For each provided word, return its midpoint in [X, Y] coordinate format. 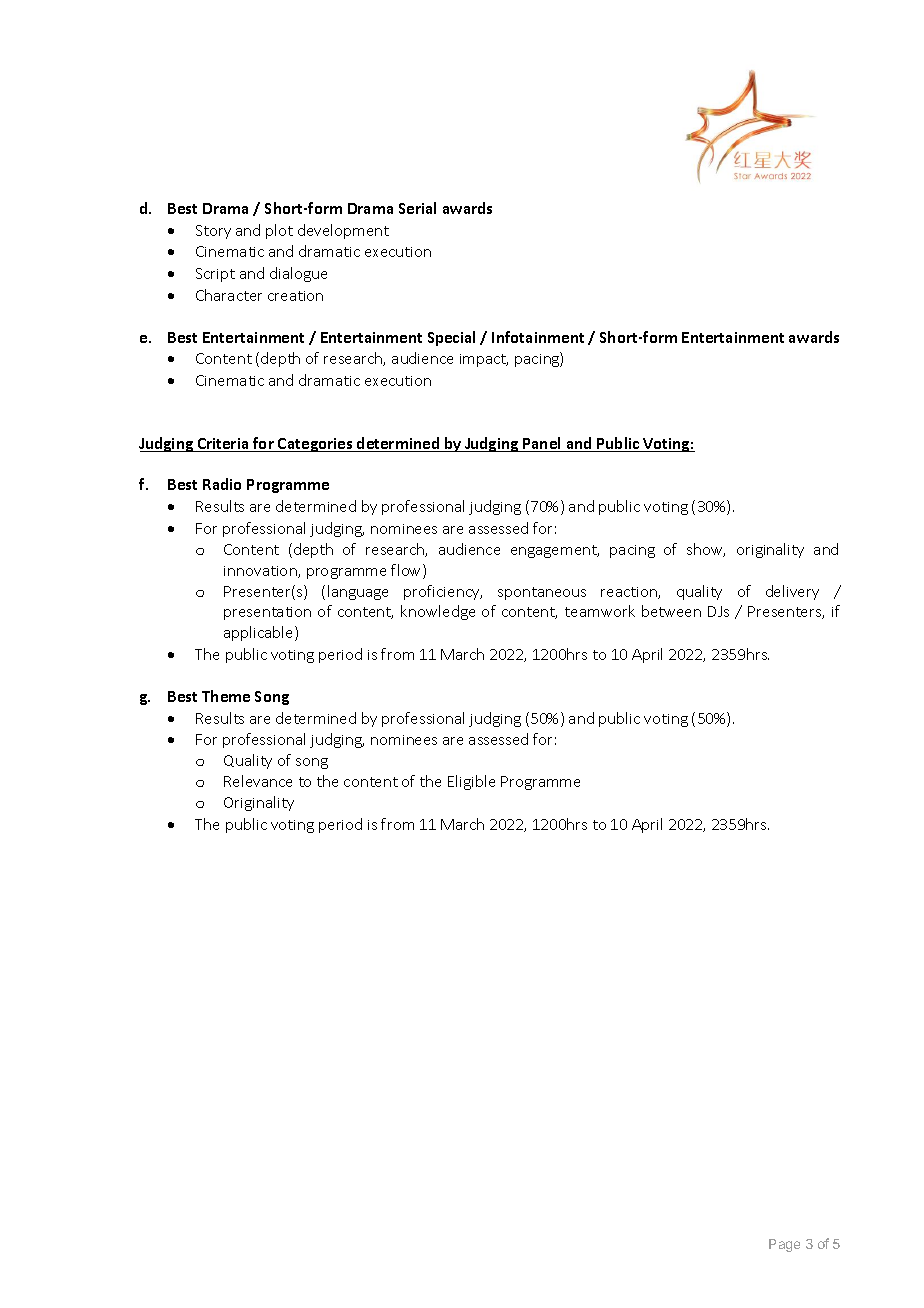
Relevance [258, 781]
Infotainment [538, 337]
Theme [226, 696]
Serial [417, 208]
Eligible [471, 782]
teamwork [600, 611]
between [671, 611]
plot [279, 231]
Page [784, 1245]
